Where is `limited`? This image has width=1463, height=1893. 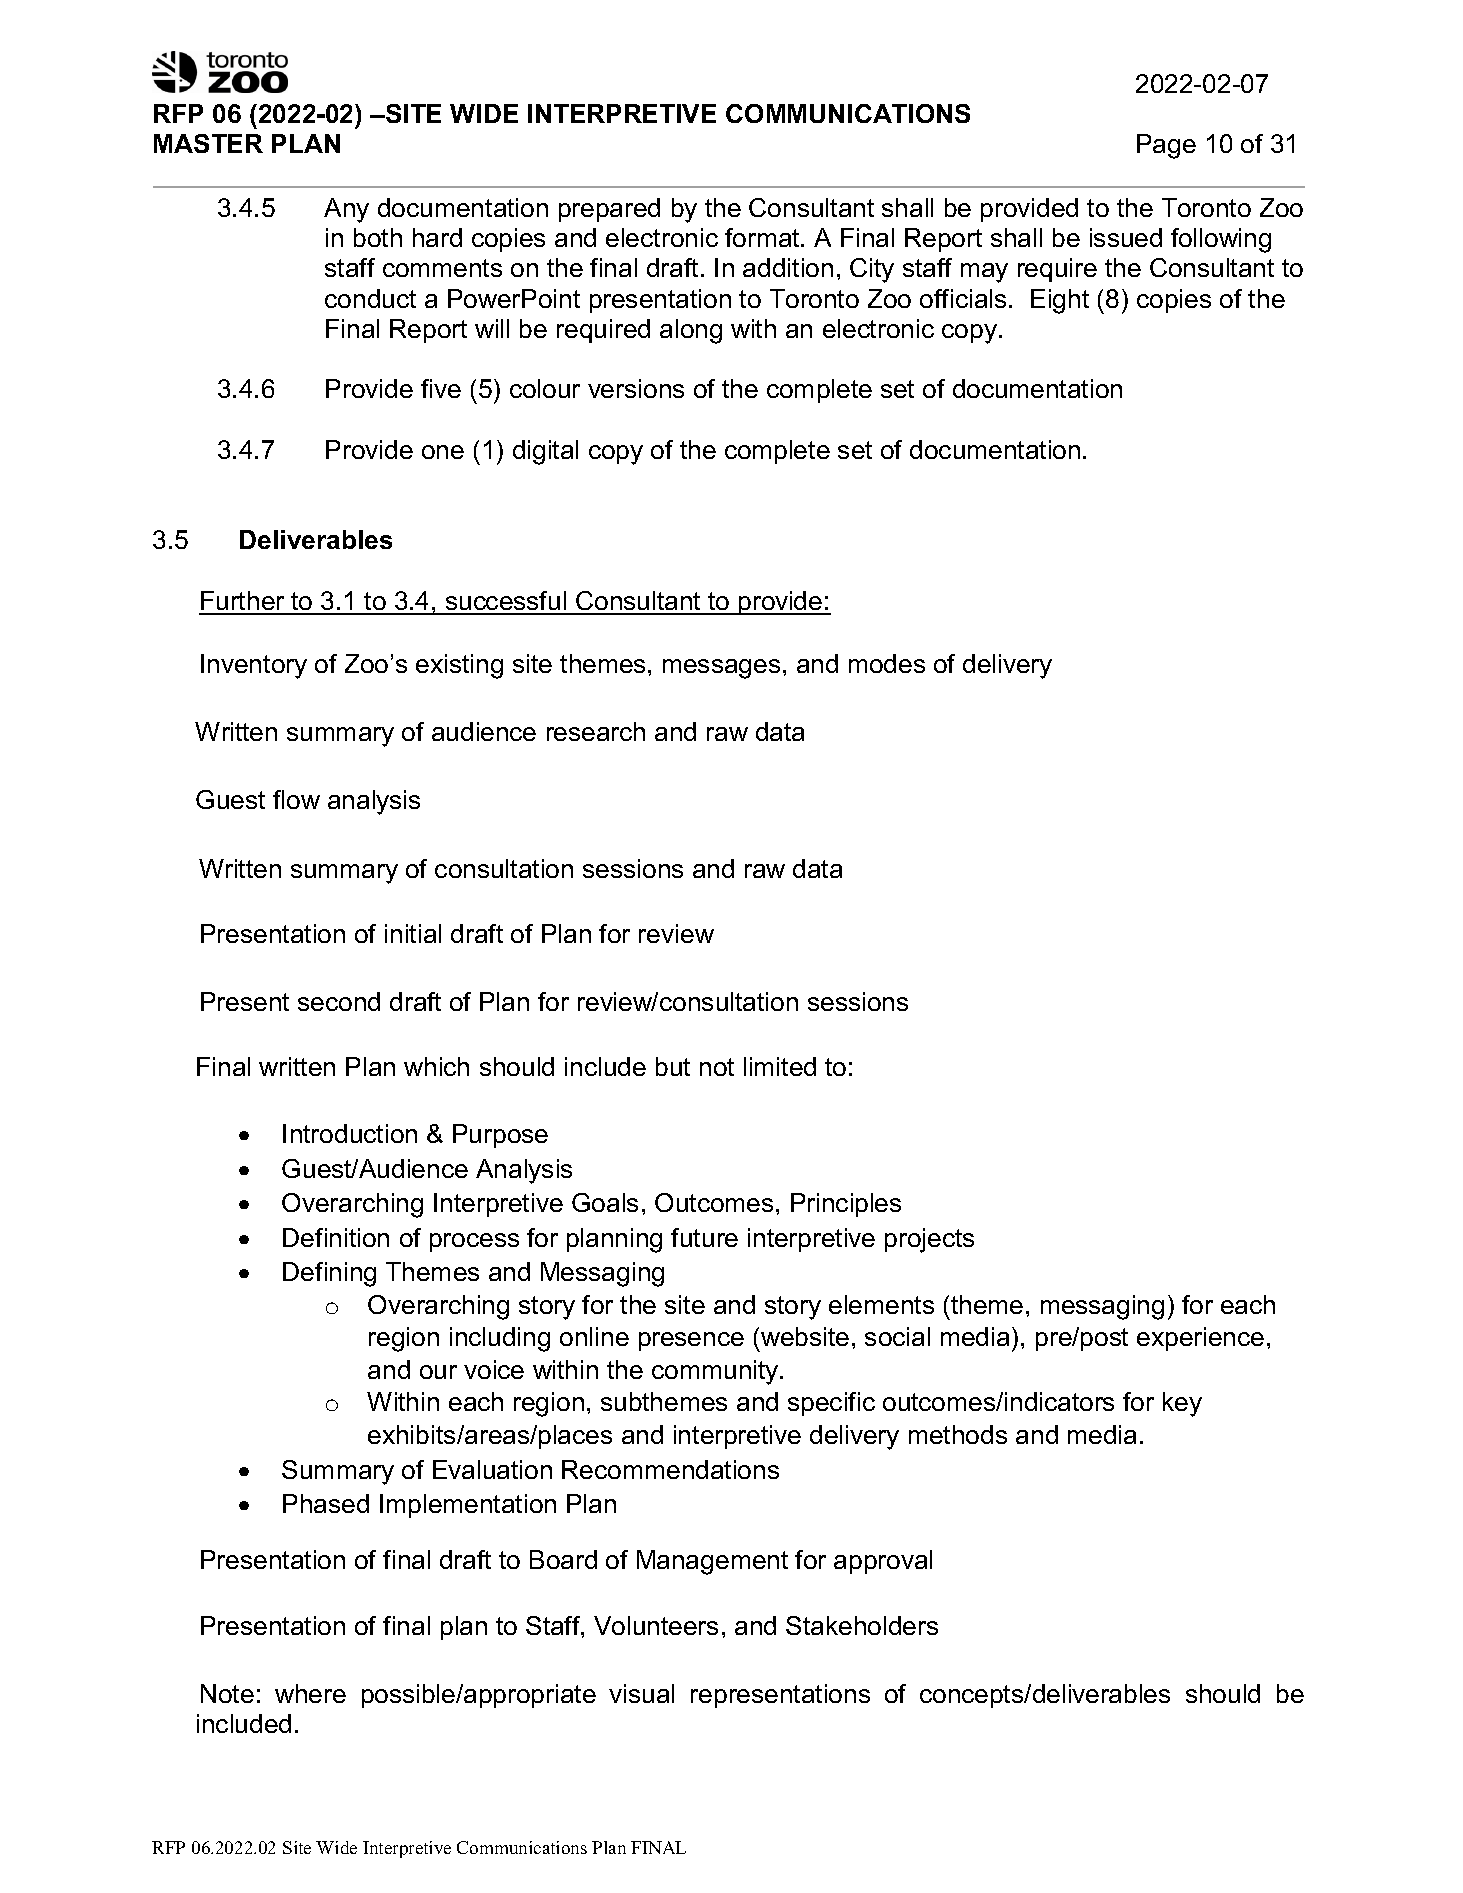
limited is located at coordinates (780, 1066).
